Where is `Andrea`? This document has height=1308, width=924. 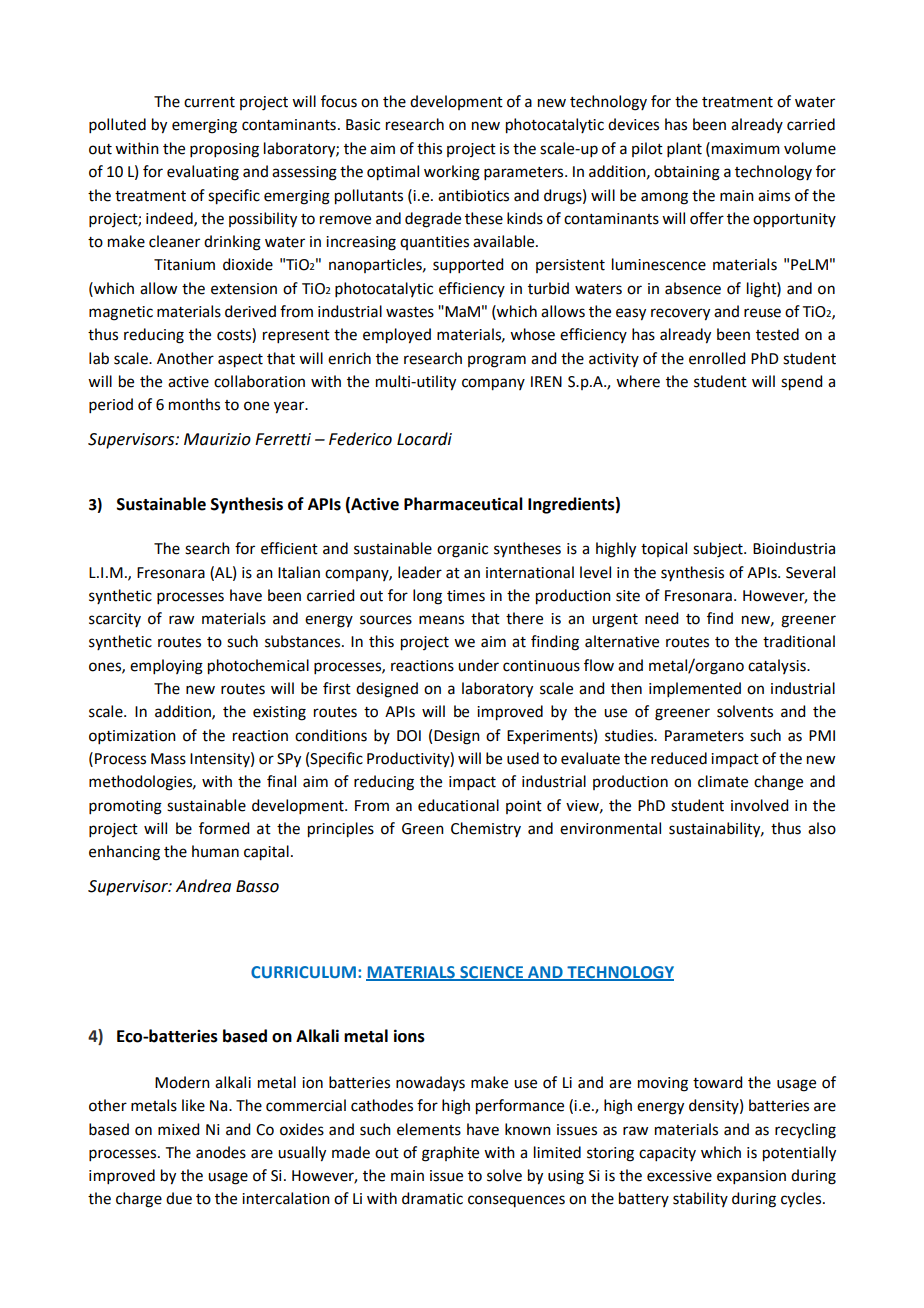 Andrea is located at coordinates (203, 886).
